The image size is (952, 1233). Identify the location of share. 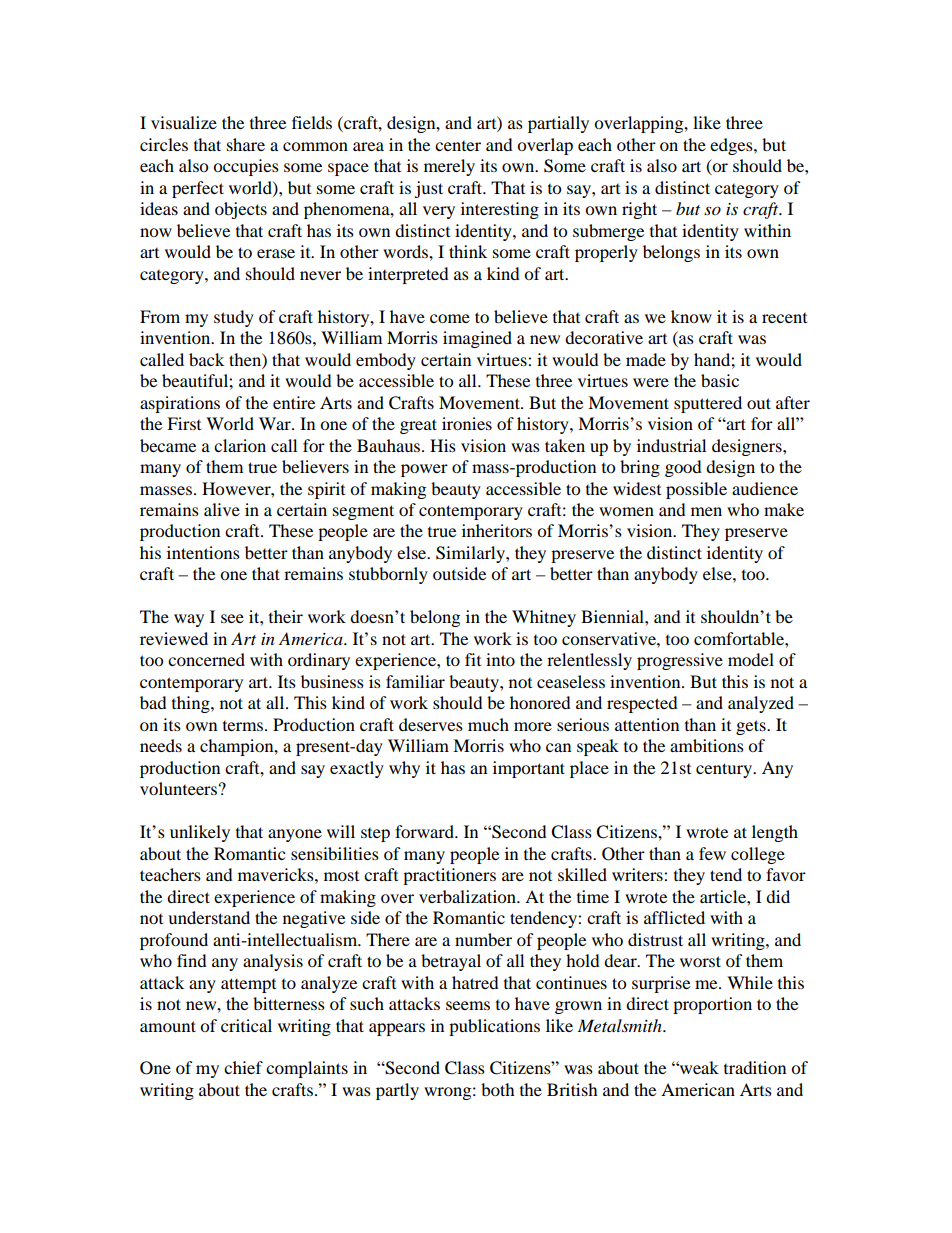
(246, 144).
